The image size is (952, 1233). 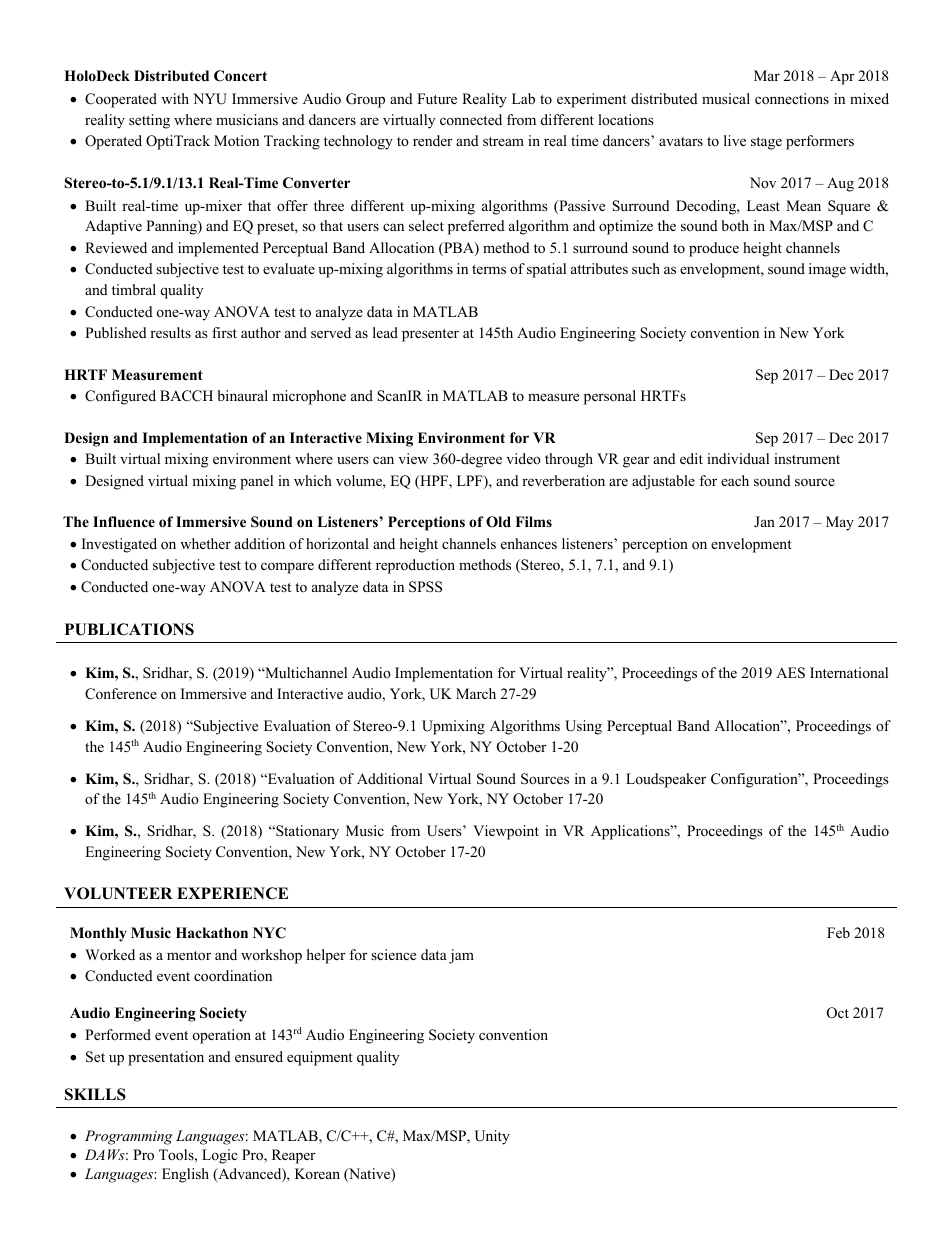 What do you see at coordinates (129, 629) in the page?
I see `PUBLICATIONS` at bounding box center [129, 629].
